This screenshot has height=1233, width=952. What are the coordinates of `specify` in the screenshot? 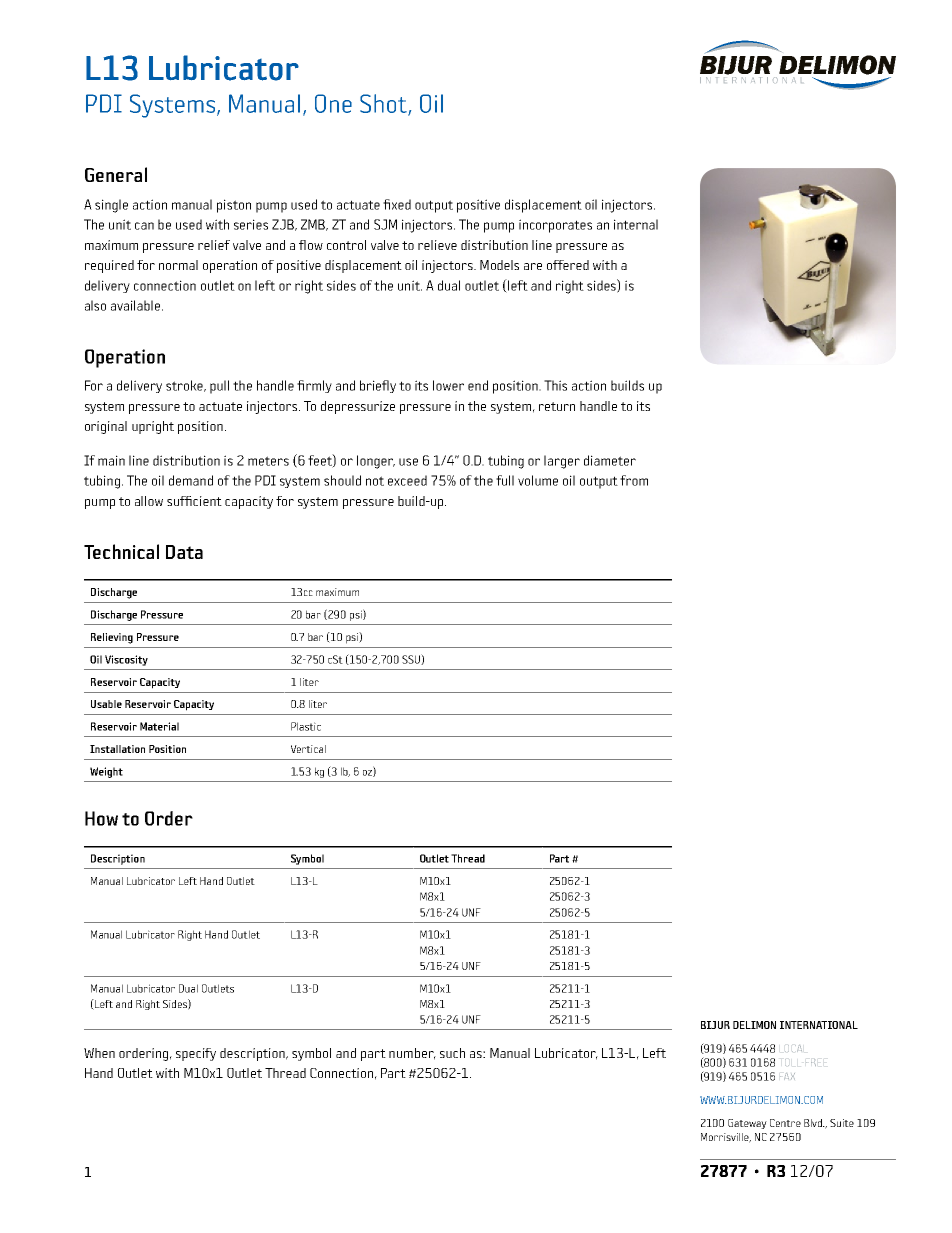 It's located at (196, 1054).
